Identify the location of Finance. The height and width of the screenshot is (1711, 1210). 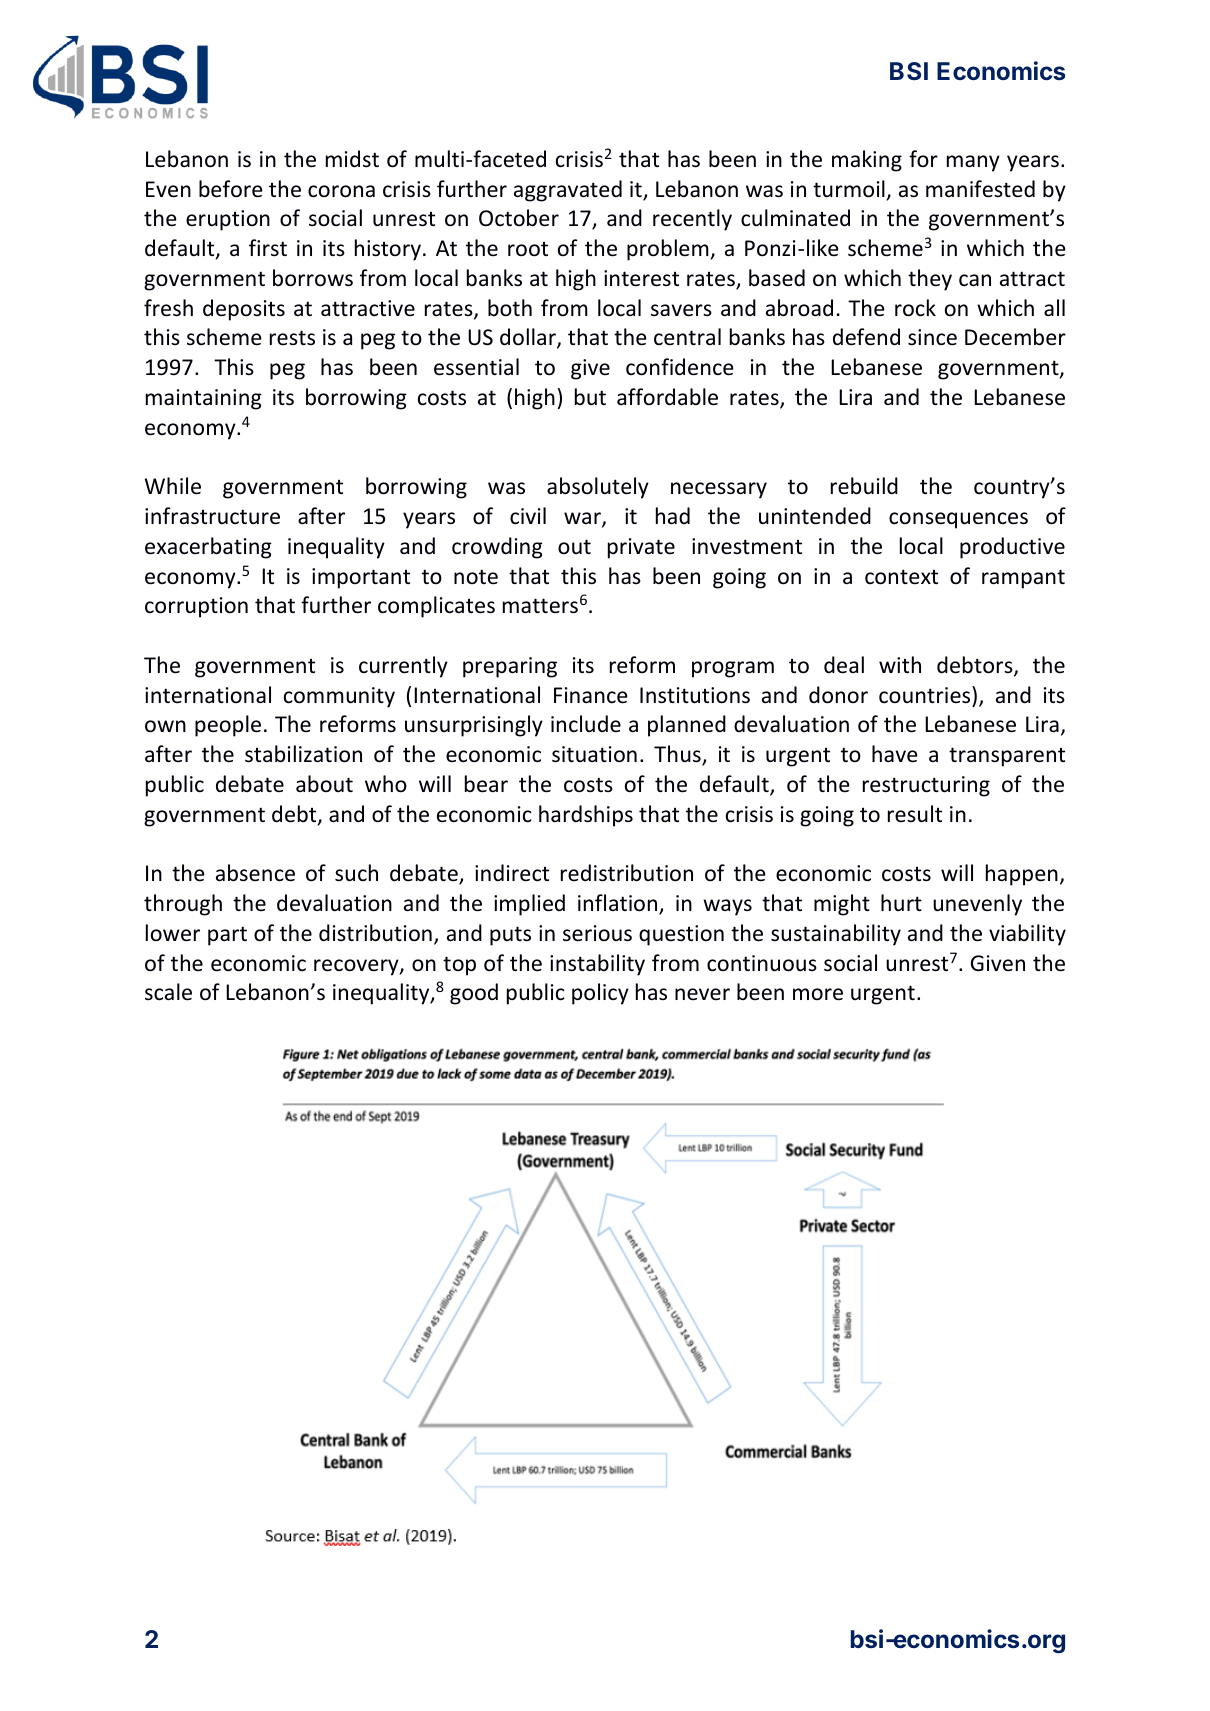
(591, 695).
